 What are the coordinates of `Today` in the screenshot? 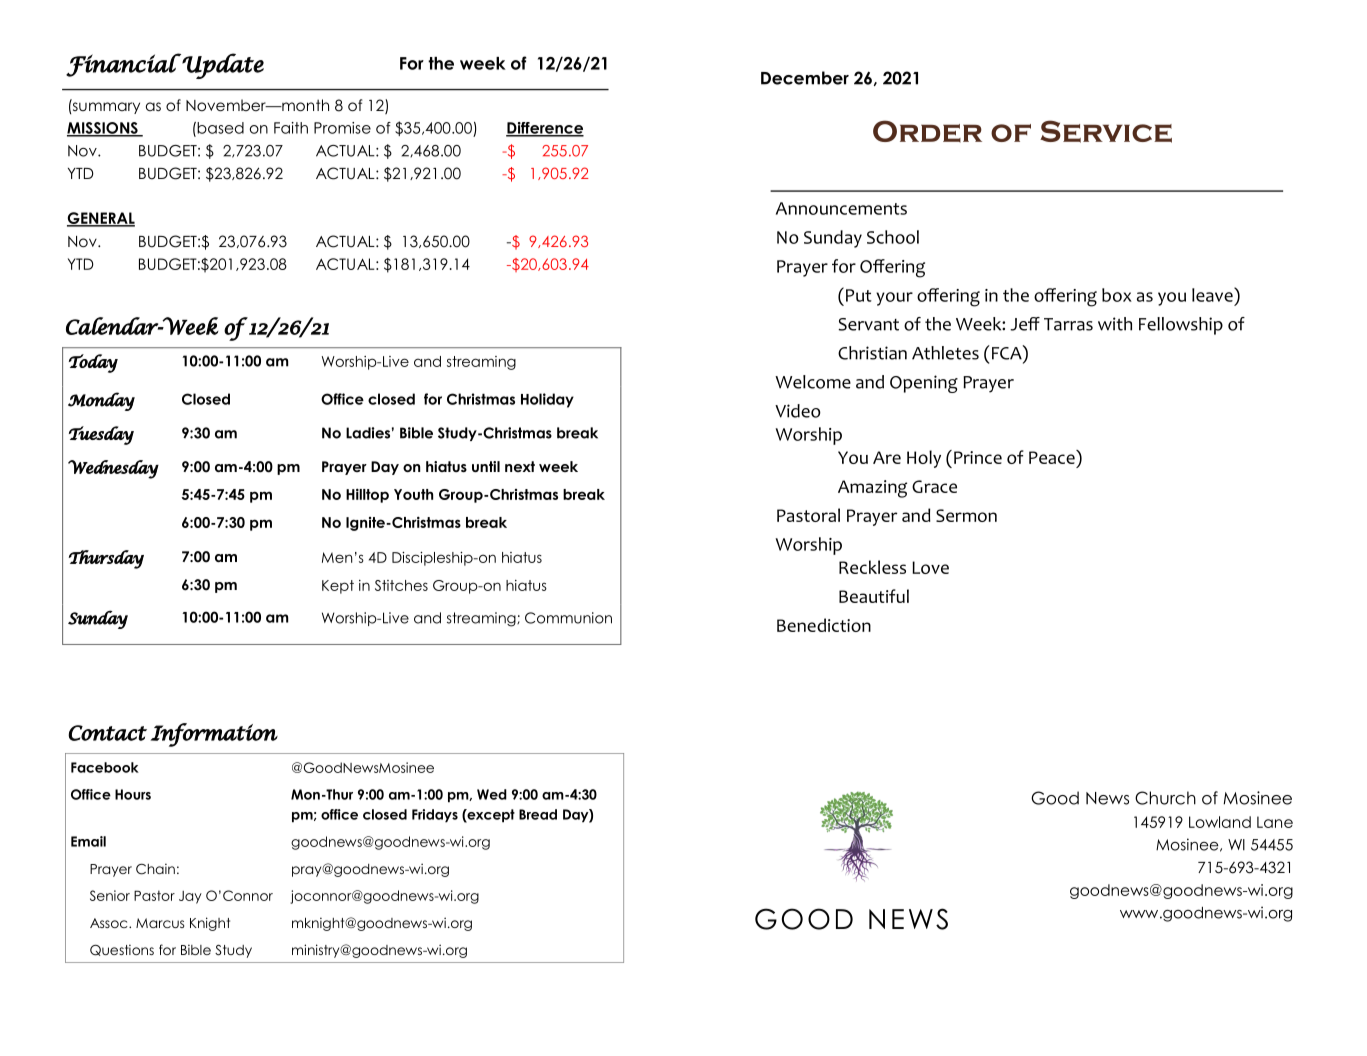 It's located at (93, 363).
